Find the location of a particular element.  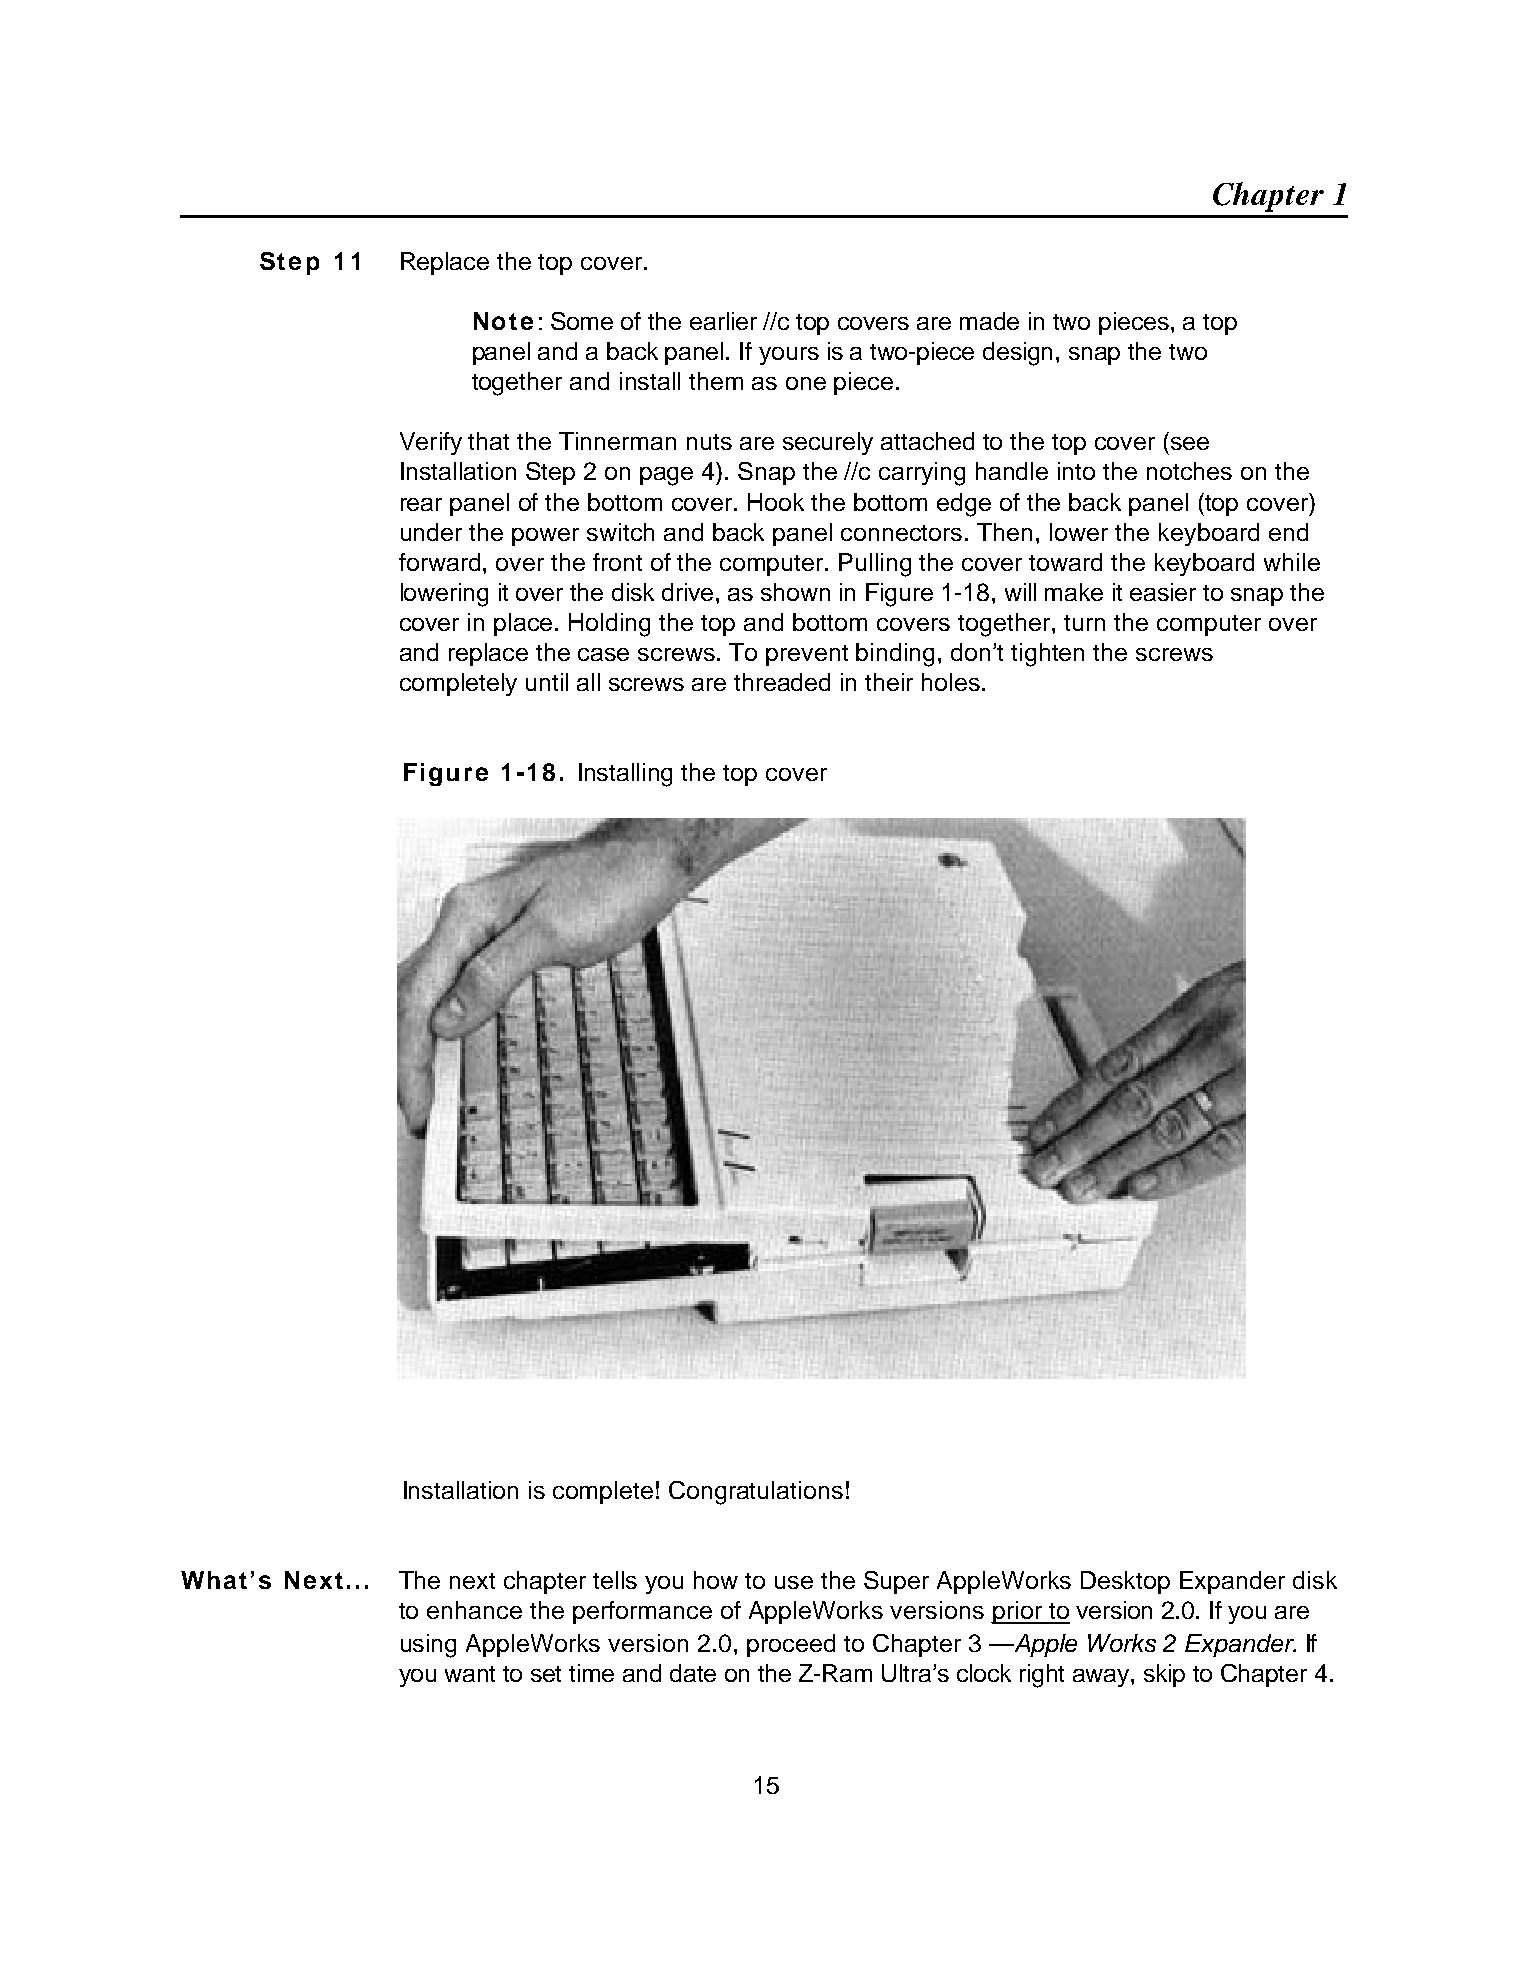

Note is located at coordinates (503, 321).
